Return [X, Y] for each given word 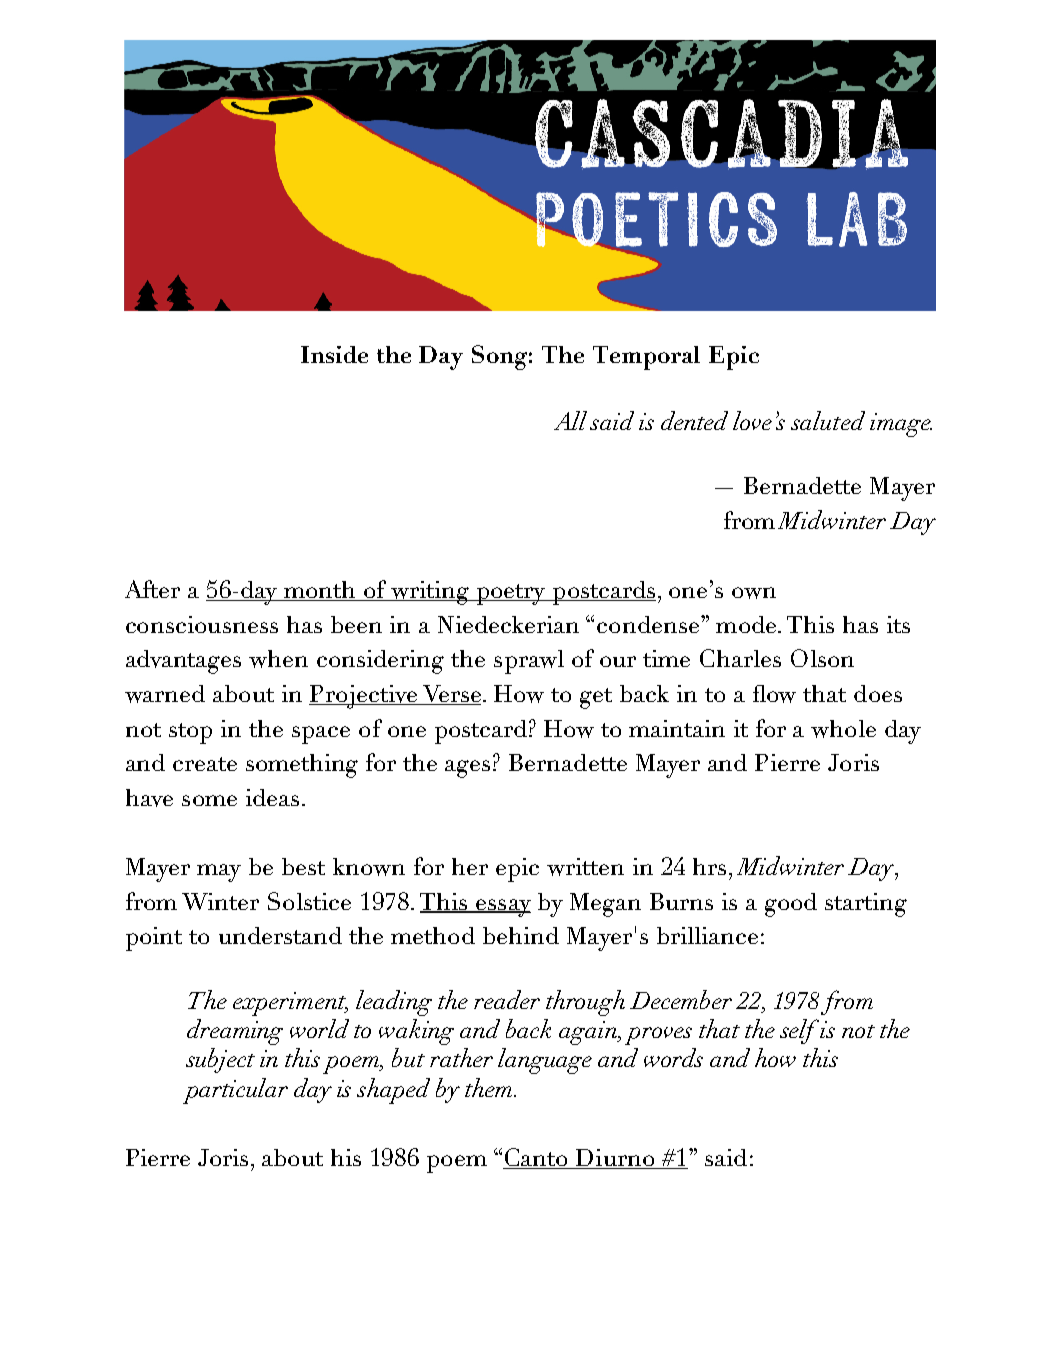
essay [502, 908]
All [570, 420]
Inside [334, 354]
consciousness [202, 624]
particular [235, 1091]
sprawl [529, 662]
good [791, 905]
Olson [822, 658]
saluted [828, 420]
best [303, 866]
